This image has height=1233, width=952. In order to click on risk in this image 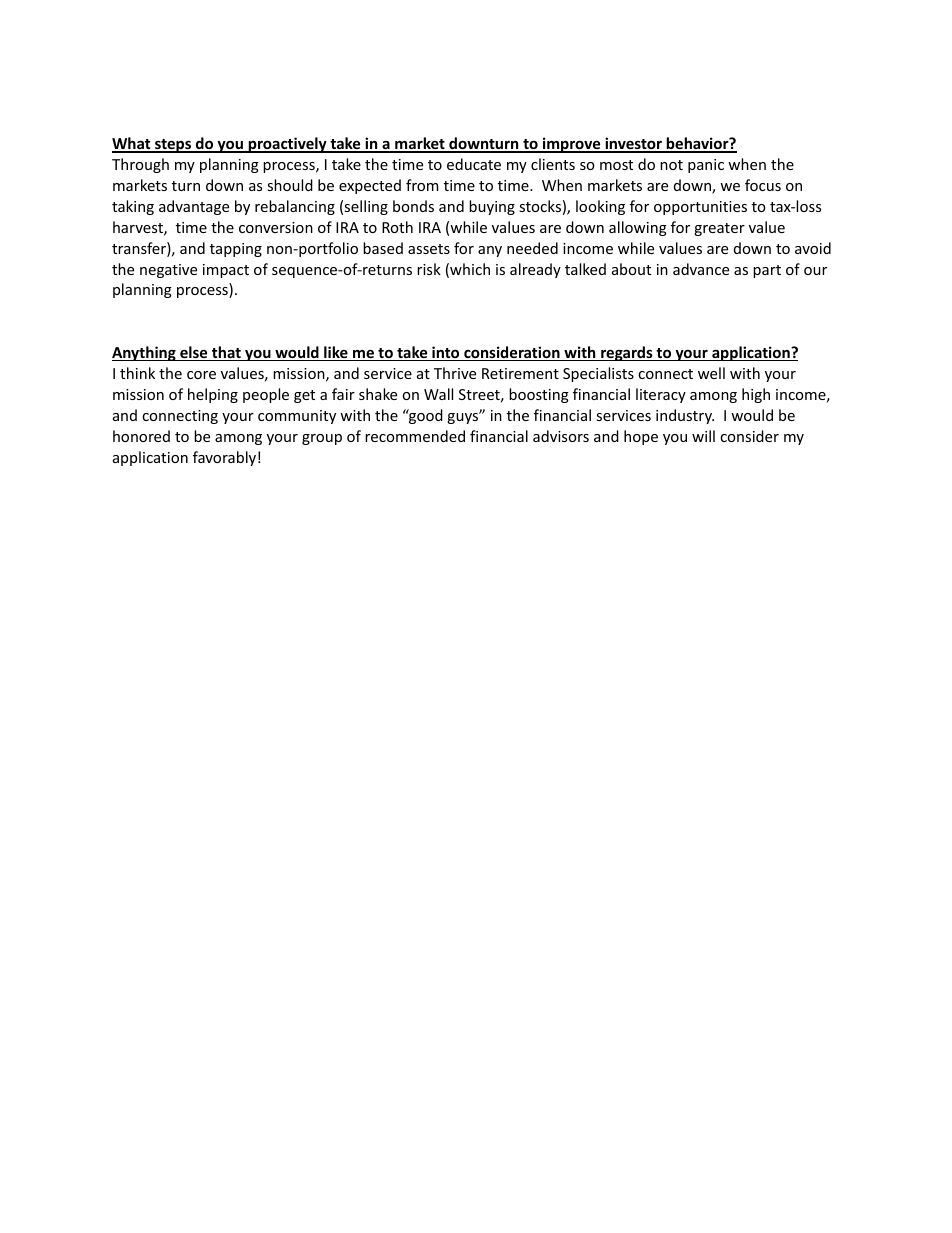, I will do `click(429, 269)`.
